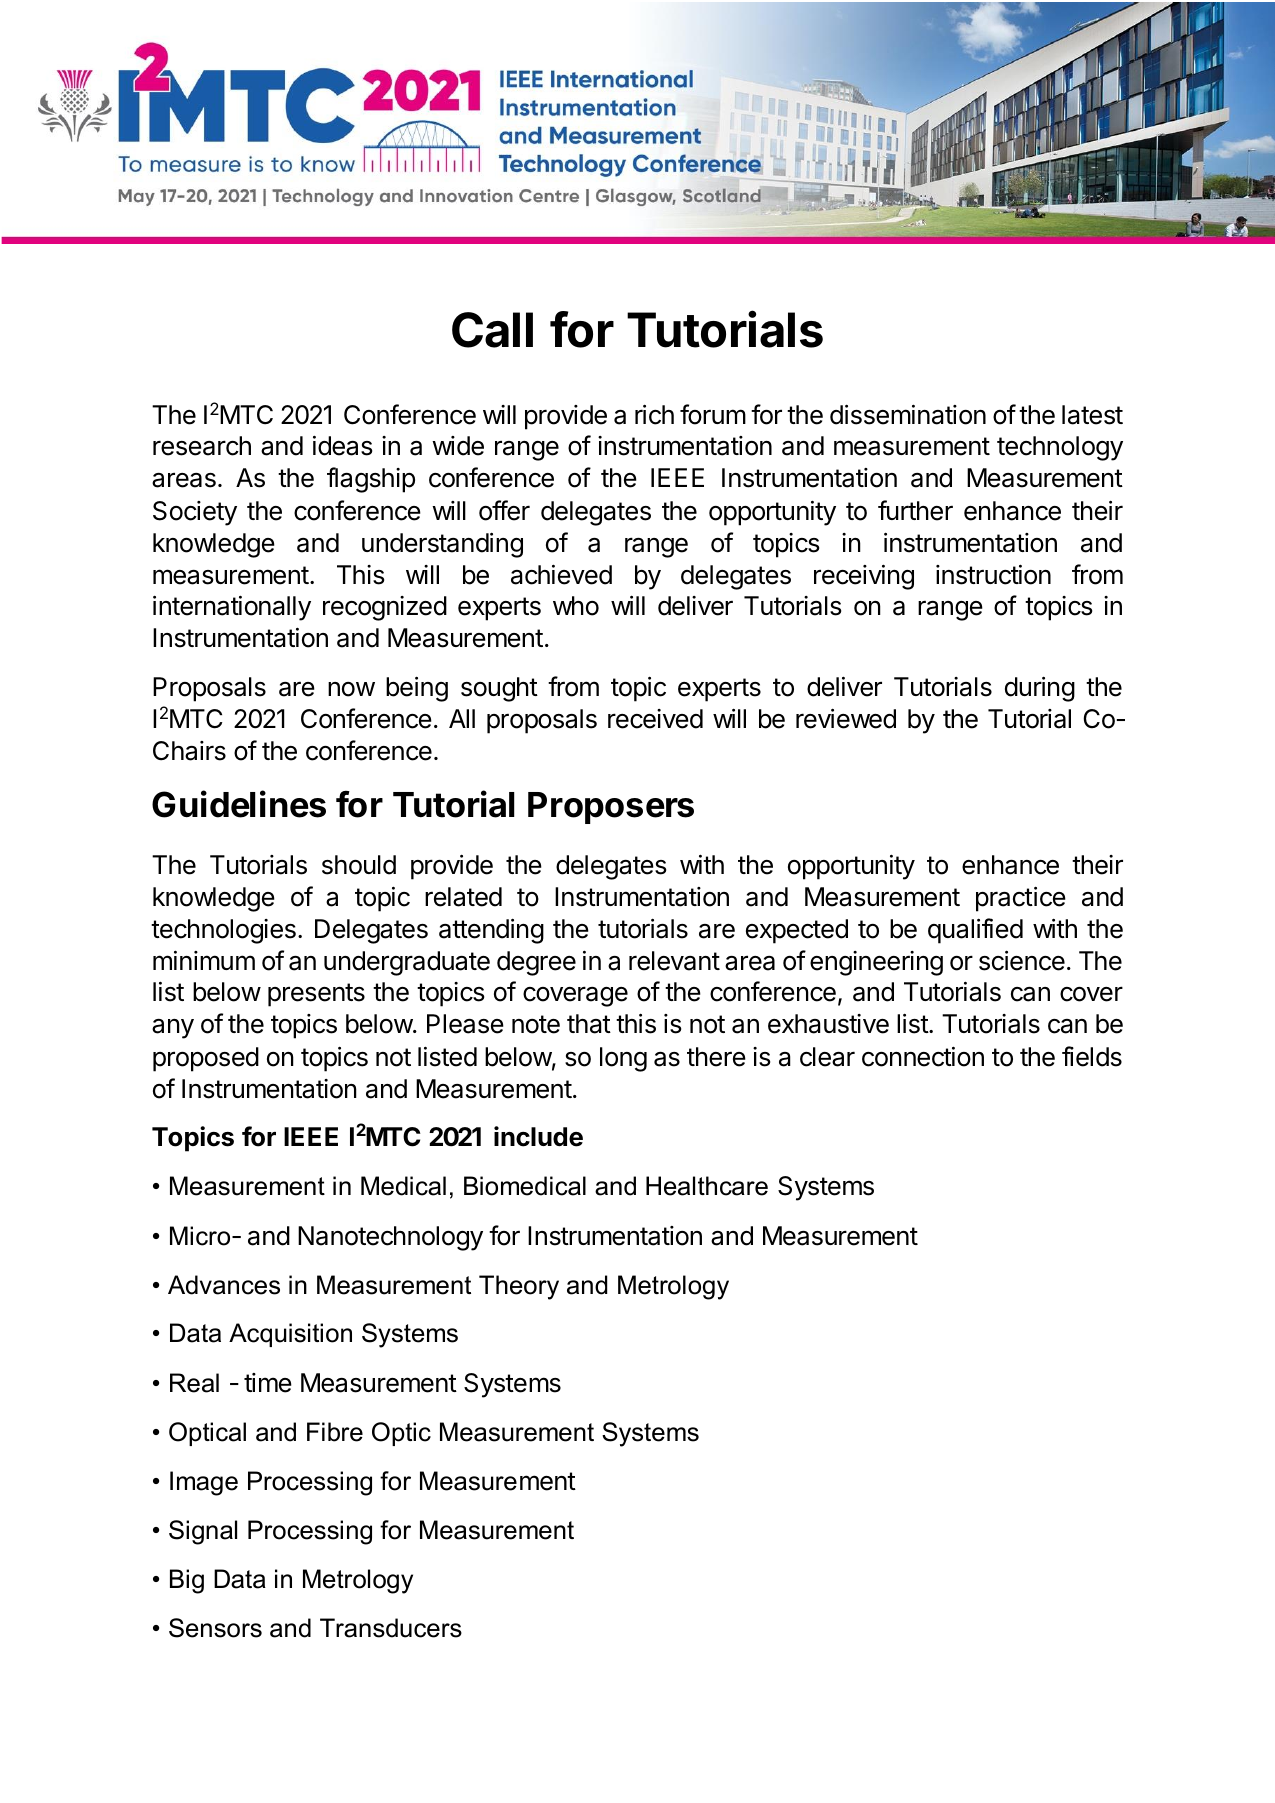 The image size is (1275, 1803). Describe the element at coordinates (215, 1628) in the screenshot. I see `Sensors` at that location.
